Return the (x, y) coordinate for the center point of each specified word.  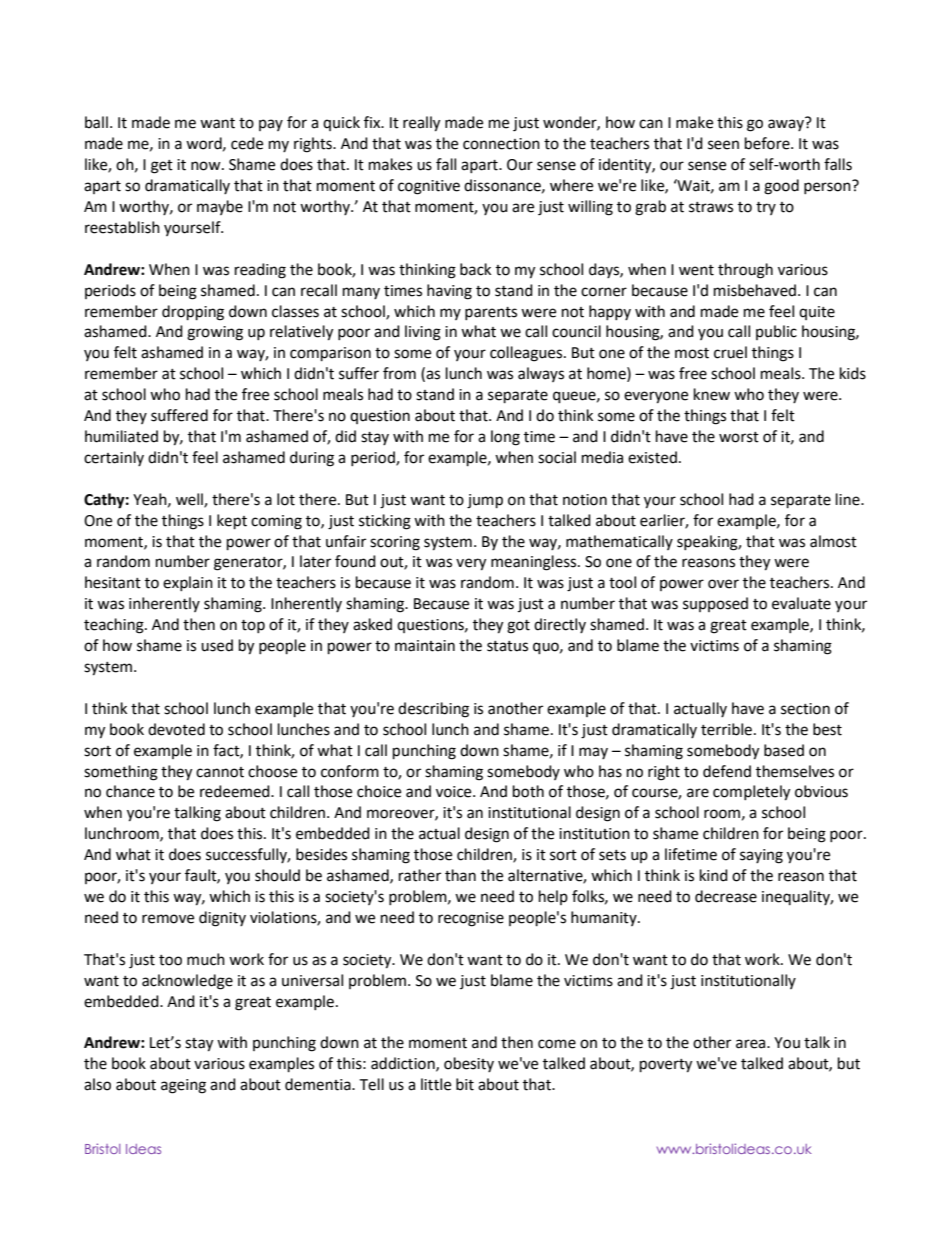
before (768, 143)
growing (215, 333)
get (162, 167)
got (518, 627)
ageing (183, 1086)
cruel (730, 352)
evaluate (801, 603)
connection (501, 144)
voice (455, 792)
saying (761, 856)
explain (188, 583)
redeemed (236, 791)
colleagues (527, 354)
